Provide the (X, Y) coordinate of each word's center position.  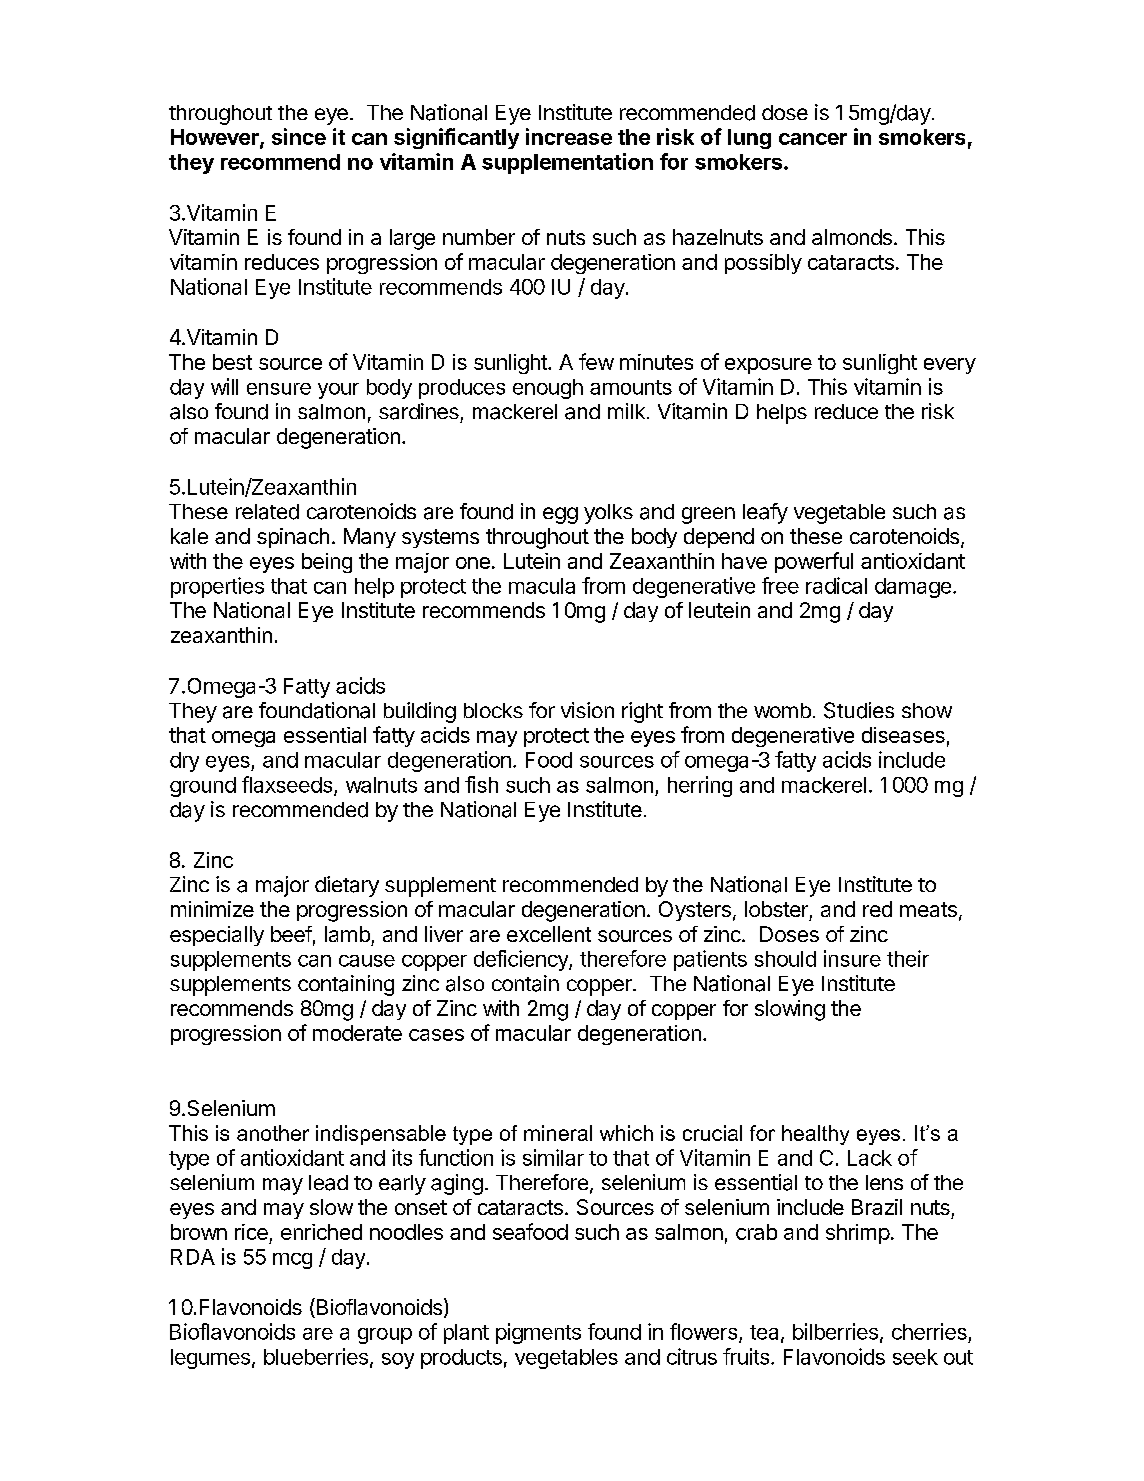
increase (569, 136)
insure (852, 958)
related (267, 512)
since (299, 136)
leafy (765, 513)
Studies (859, 710)
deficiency (522, 960)
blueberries (316, 1356)
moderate (357, 1033)
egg (560, 515)
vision (587, 710)
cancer (813, 139)
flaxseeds (287, 784)
